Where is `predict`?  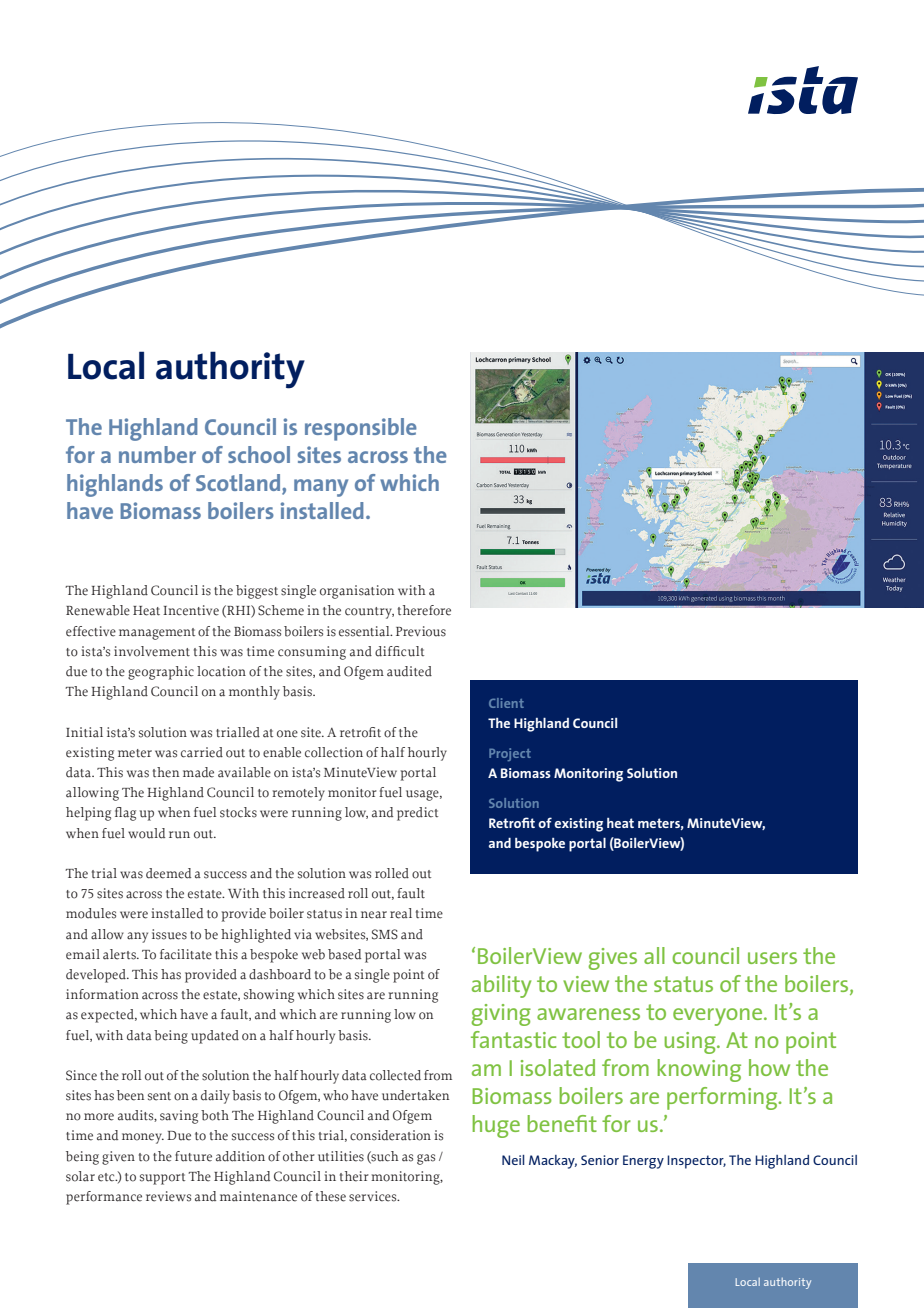
predict is located at coordinates (417, 814).
